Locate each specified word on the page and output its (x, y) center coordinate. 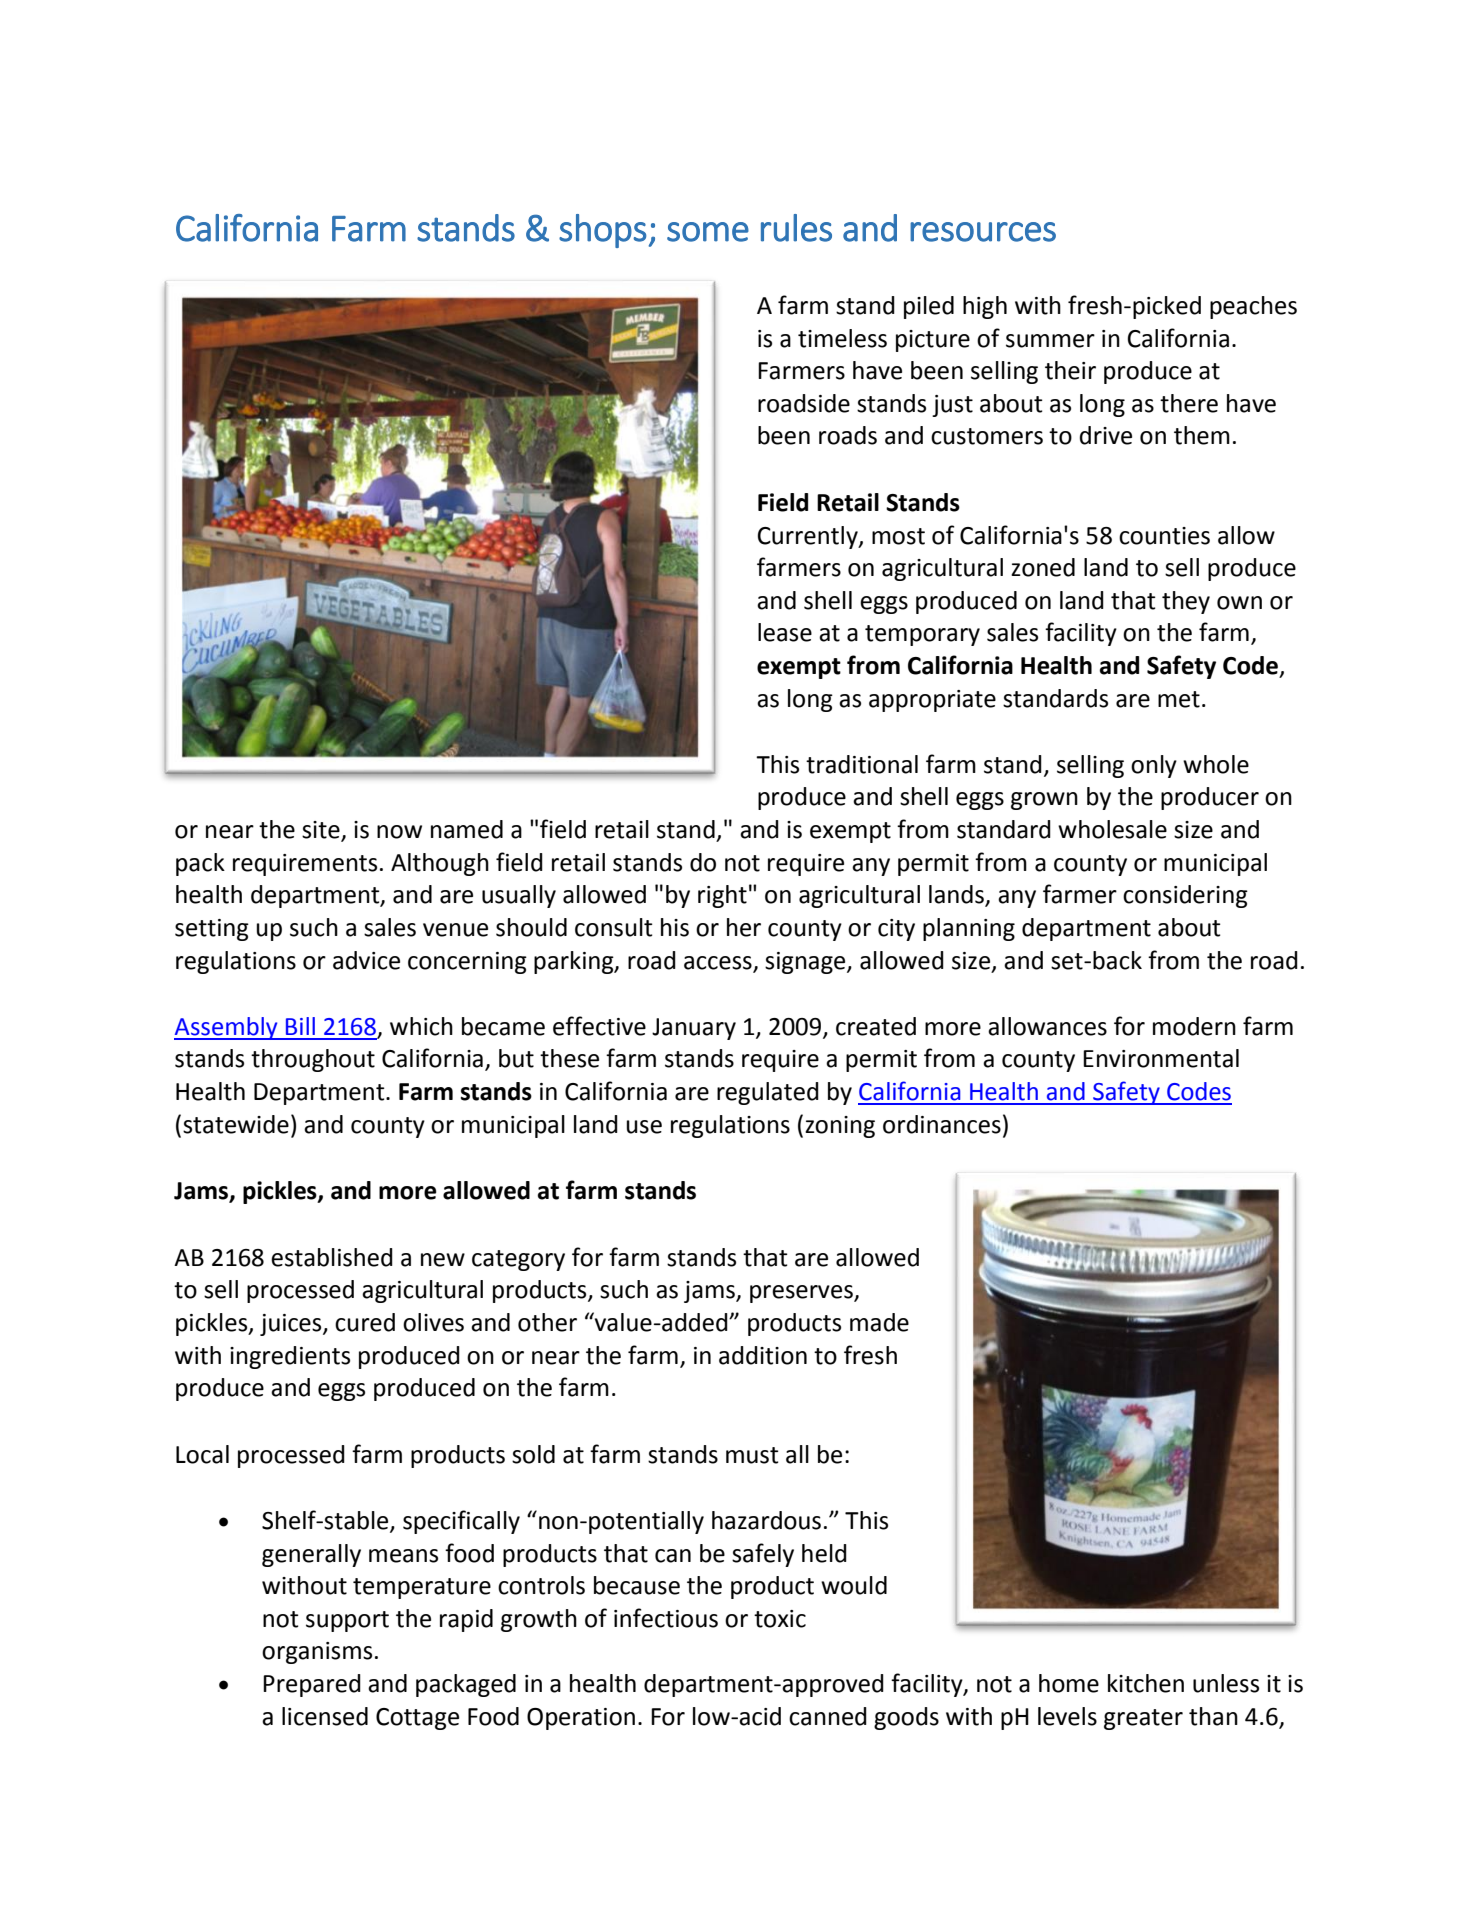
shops (602, 231)
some (708, 232)
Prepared (312, 1685)
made (879, 1322)
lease (785, 632)
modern (1194, 1026)
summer (1050, 341)
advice (366, 960)
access (718, 963)
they (1186, 602)
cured (365, 1322)
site (322, 831)
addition (763, 1355)
